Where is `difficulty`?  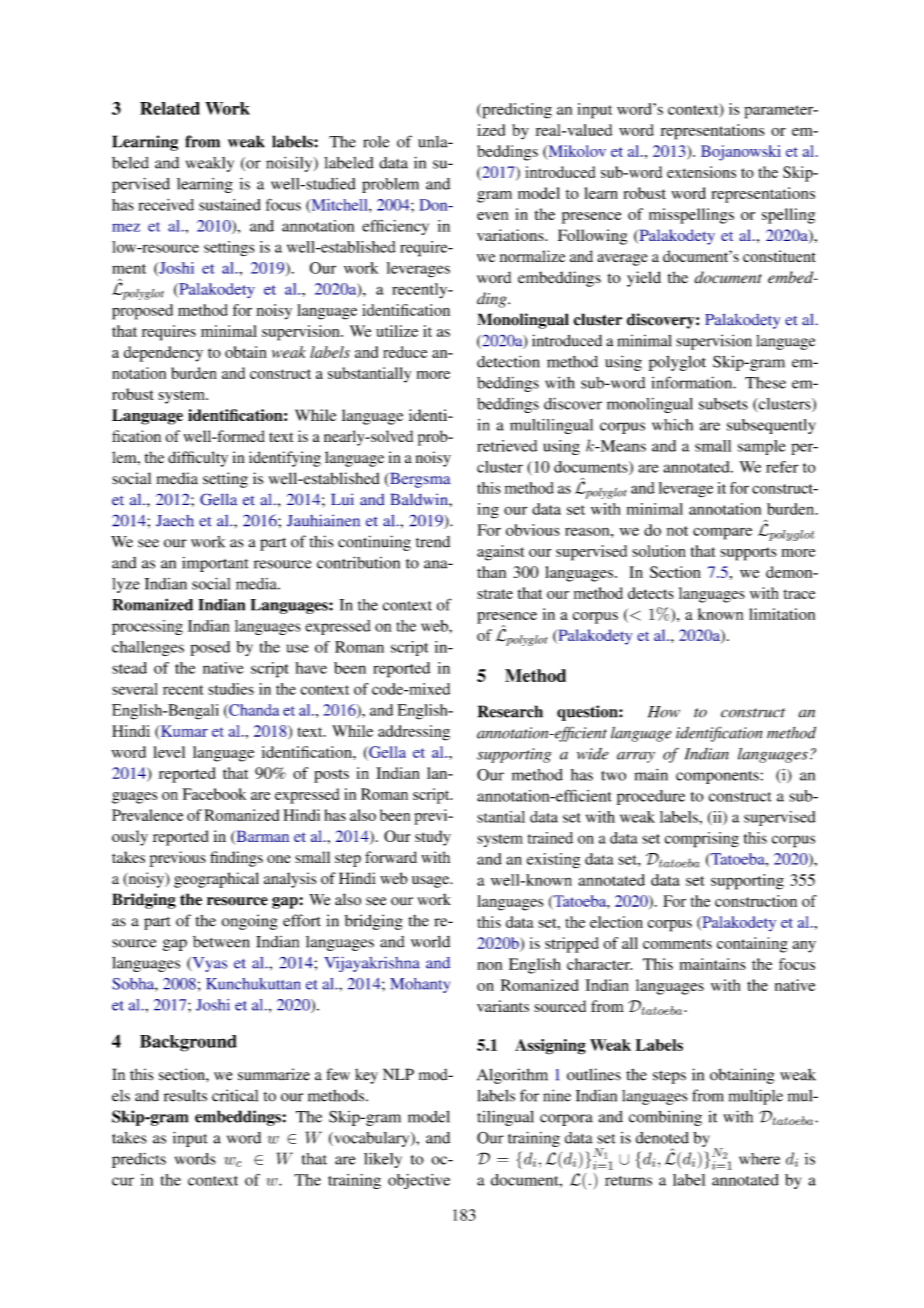 difficulty is located at coordinates (198, 459).
